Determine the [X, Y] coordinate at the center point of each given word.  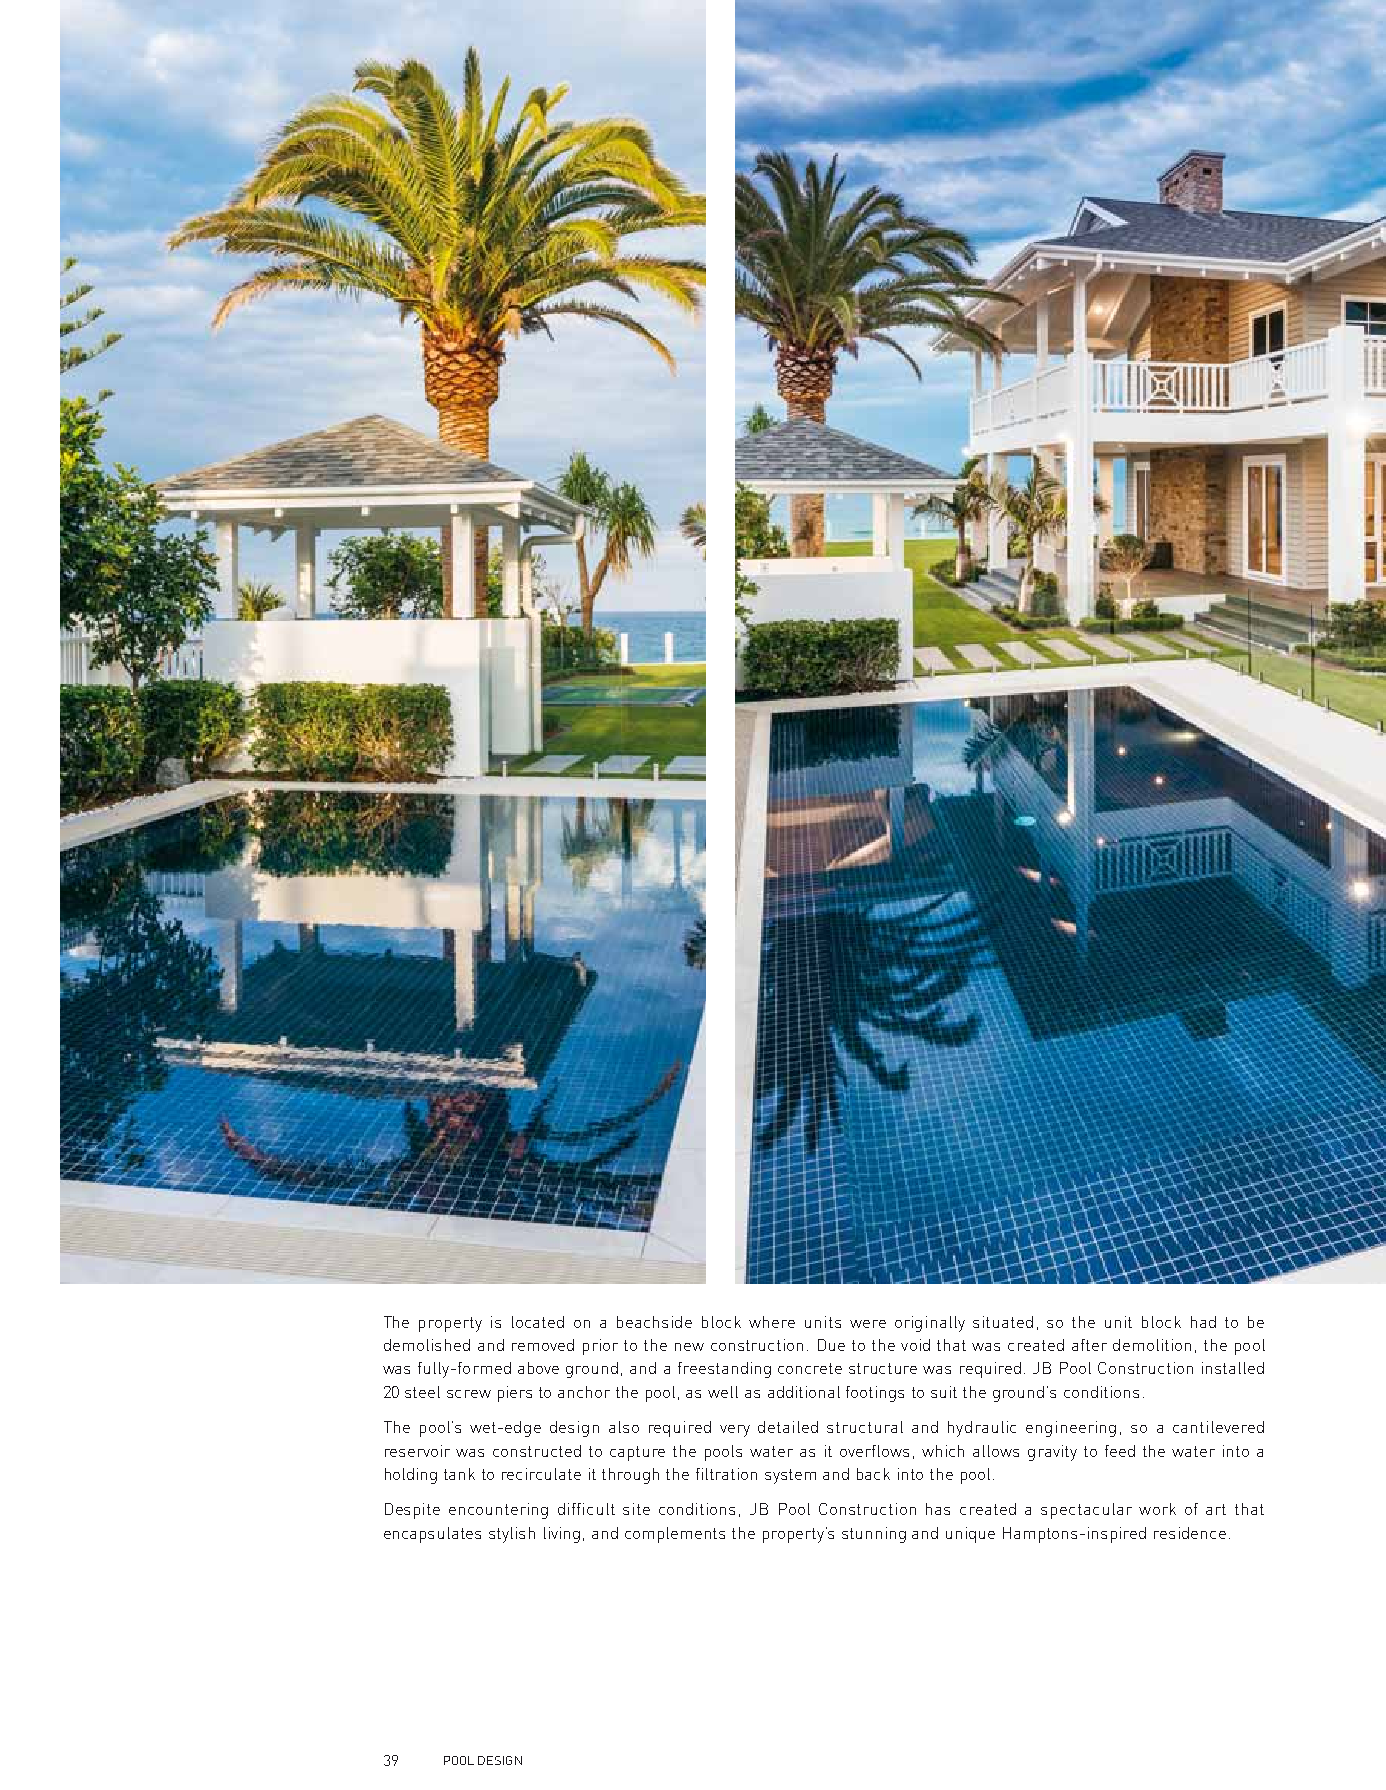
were [868, 1324]
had [1203, 1322]
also [624, 1427]
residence [1190, 1533]
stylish [512, 1535]
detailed [788, 1427]
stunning [874, 1535]
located [538, 1322]
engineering [1071, 1429]
